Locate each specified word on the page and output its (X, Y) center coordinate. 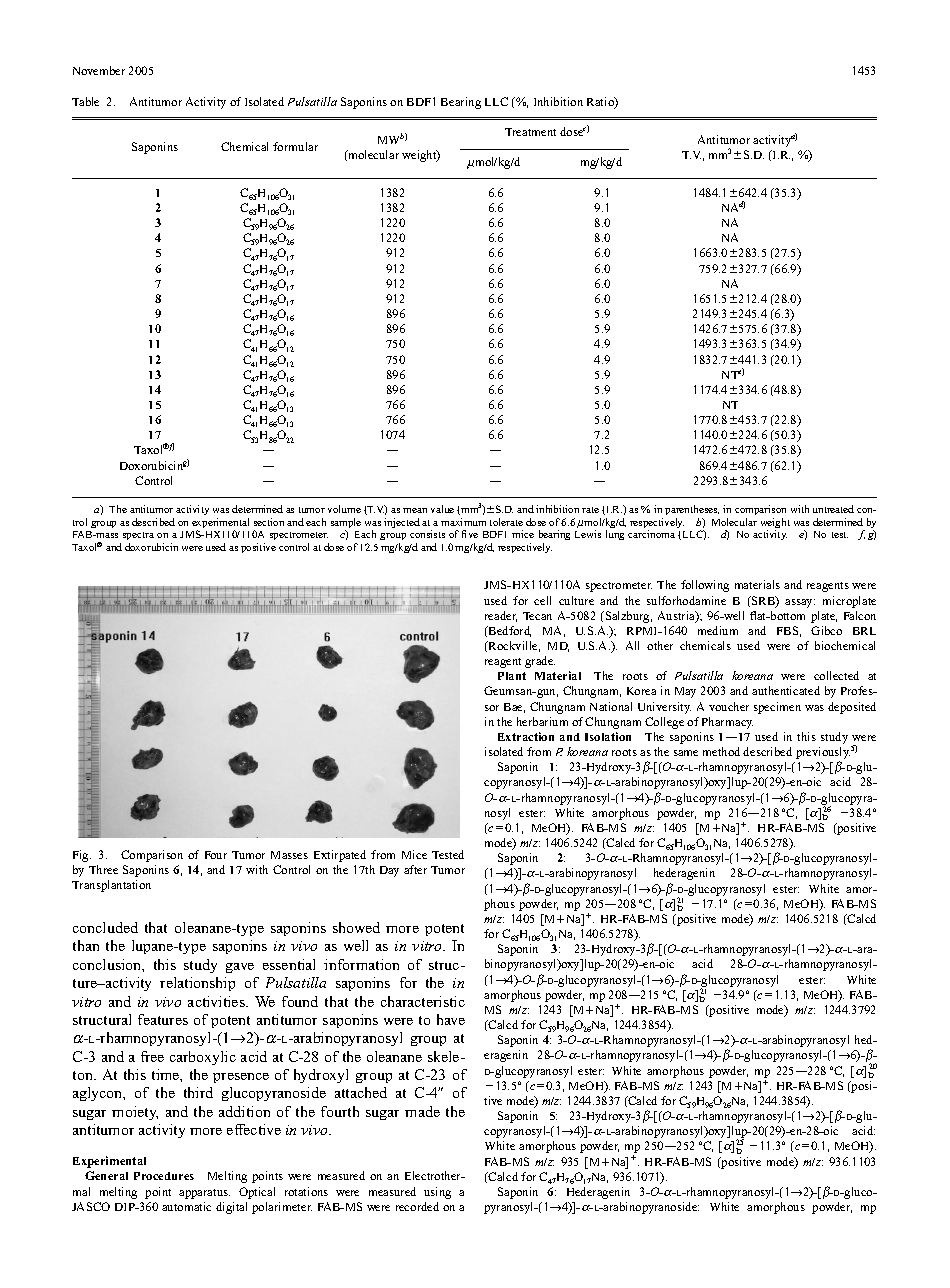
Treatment (530, 132)
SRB (763, 602)
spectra (138, 538)
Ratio (601, 103)
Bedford (509, 631)
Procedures (164, 1176)
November (99, 70)
